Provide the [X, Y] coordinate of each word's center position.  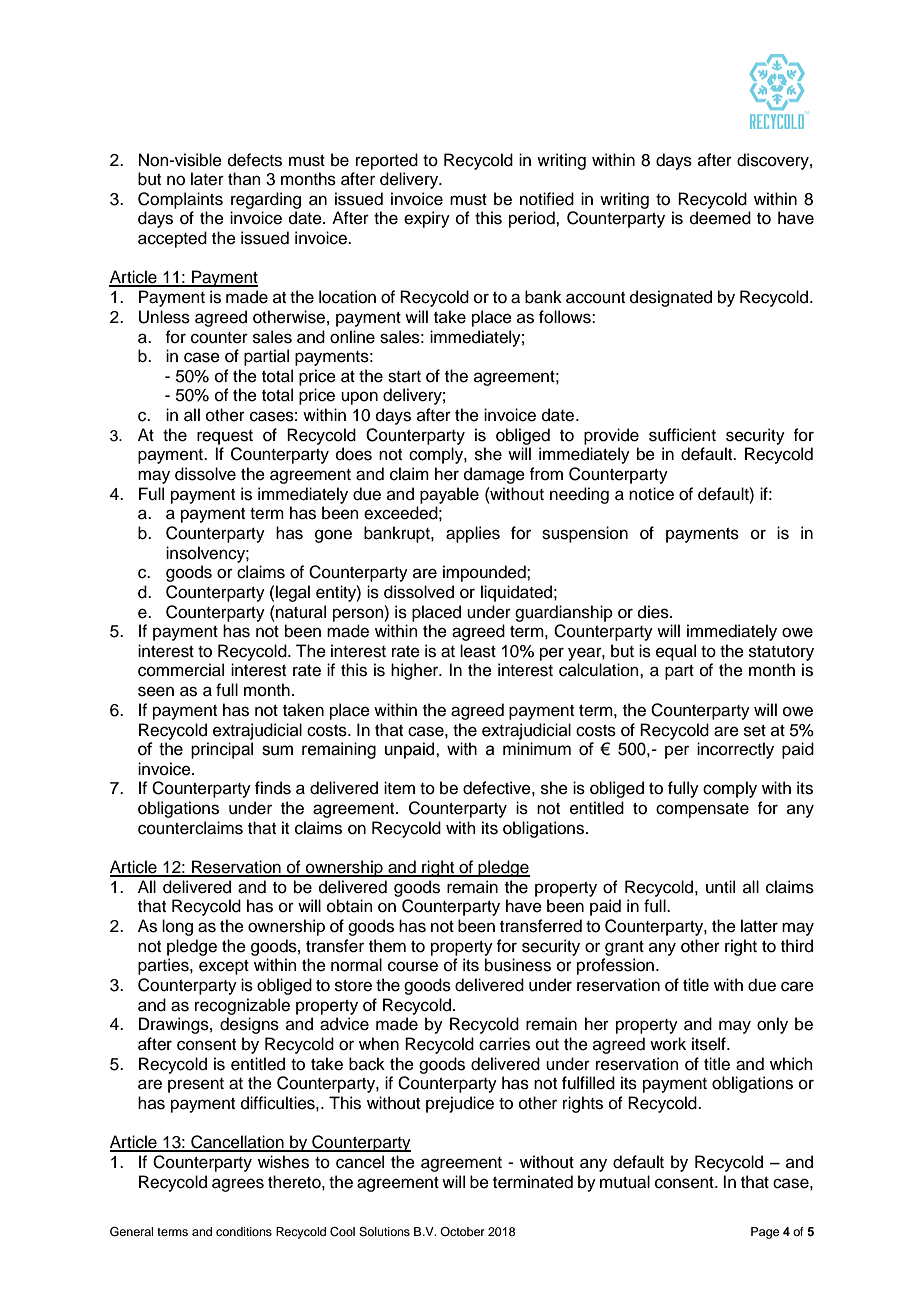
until [720, 887]
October [462, 1231]
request [225, 437]
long [177, 927]
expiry [427, 219]
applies [473, 534]
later [207, 179]
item [399, 788]
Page [765, 1233]
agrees [238, 1185]
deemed [720, 218]
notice [651, 494]
